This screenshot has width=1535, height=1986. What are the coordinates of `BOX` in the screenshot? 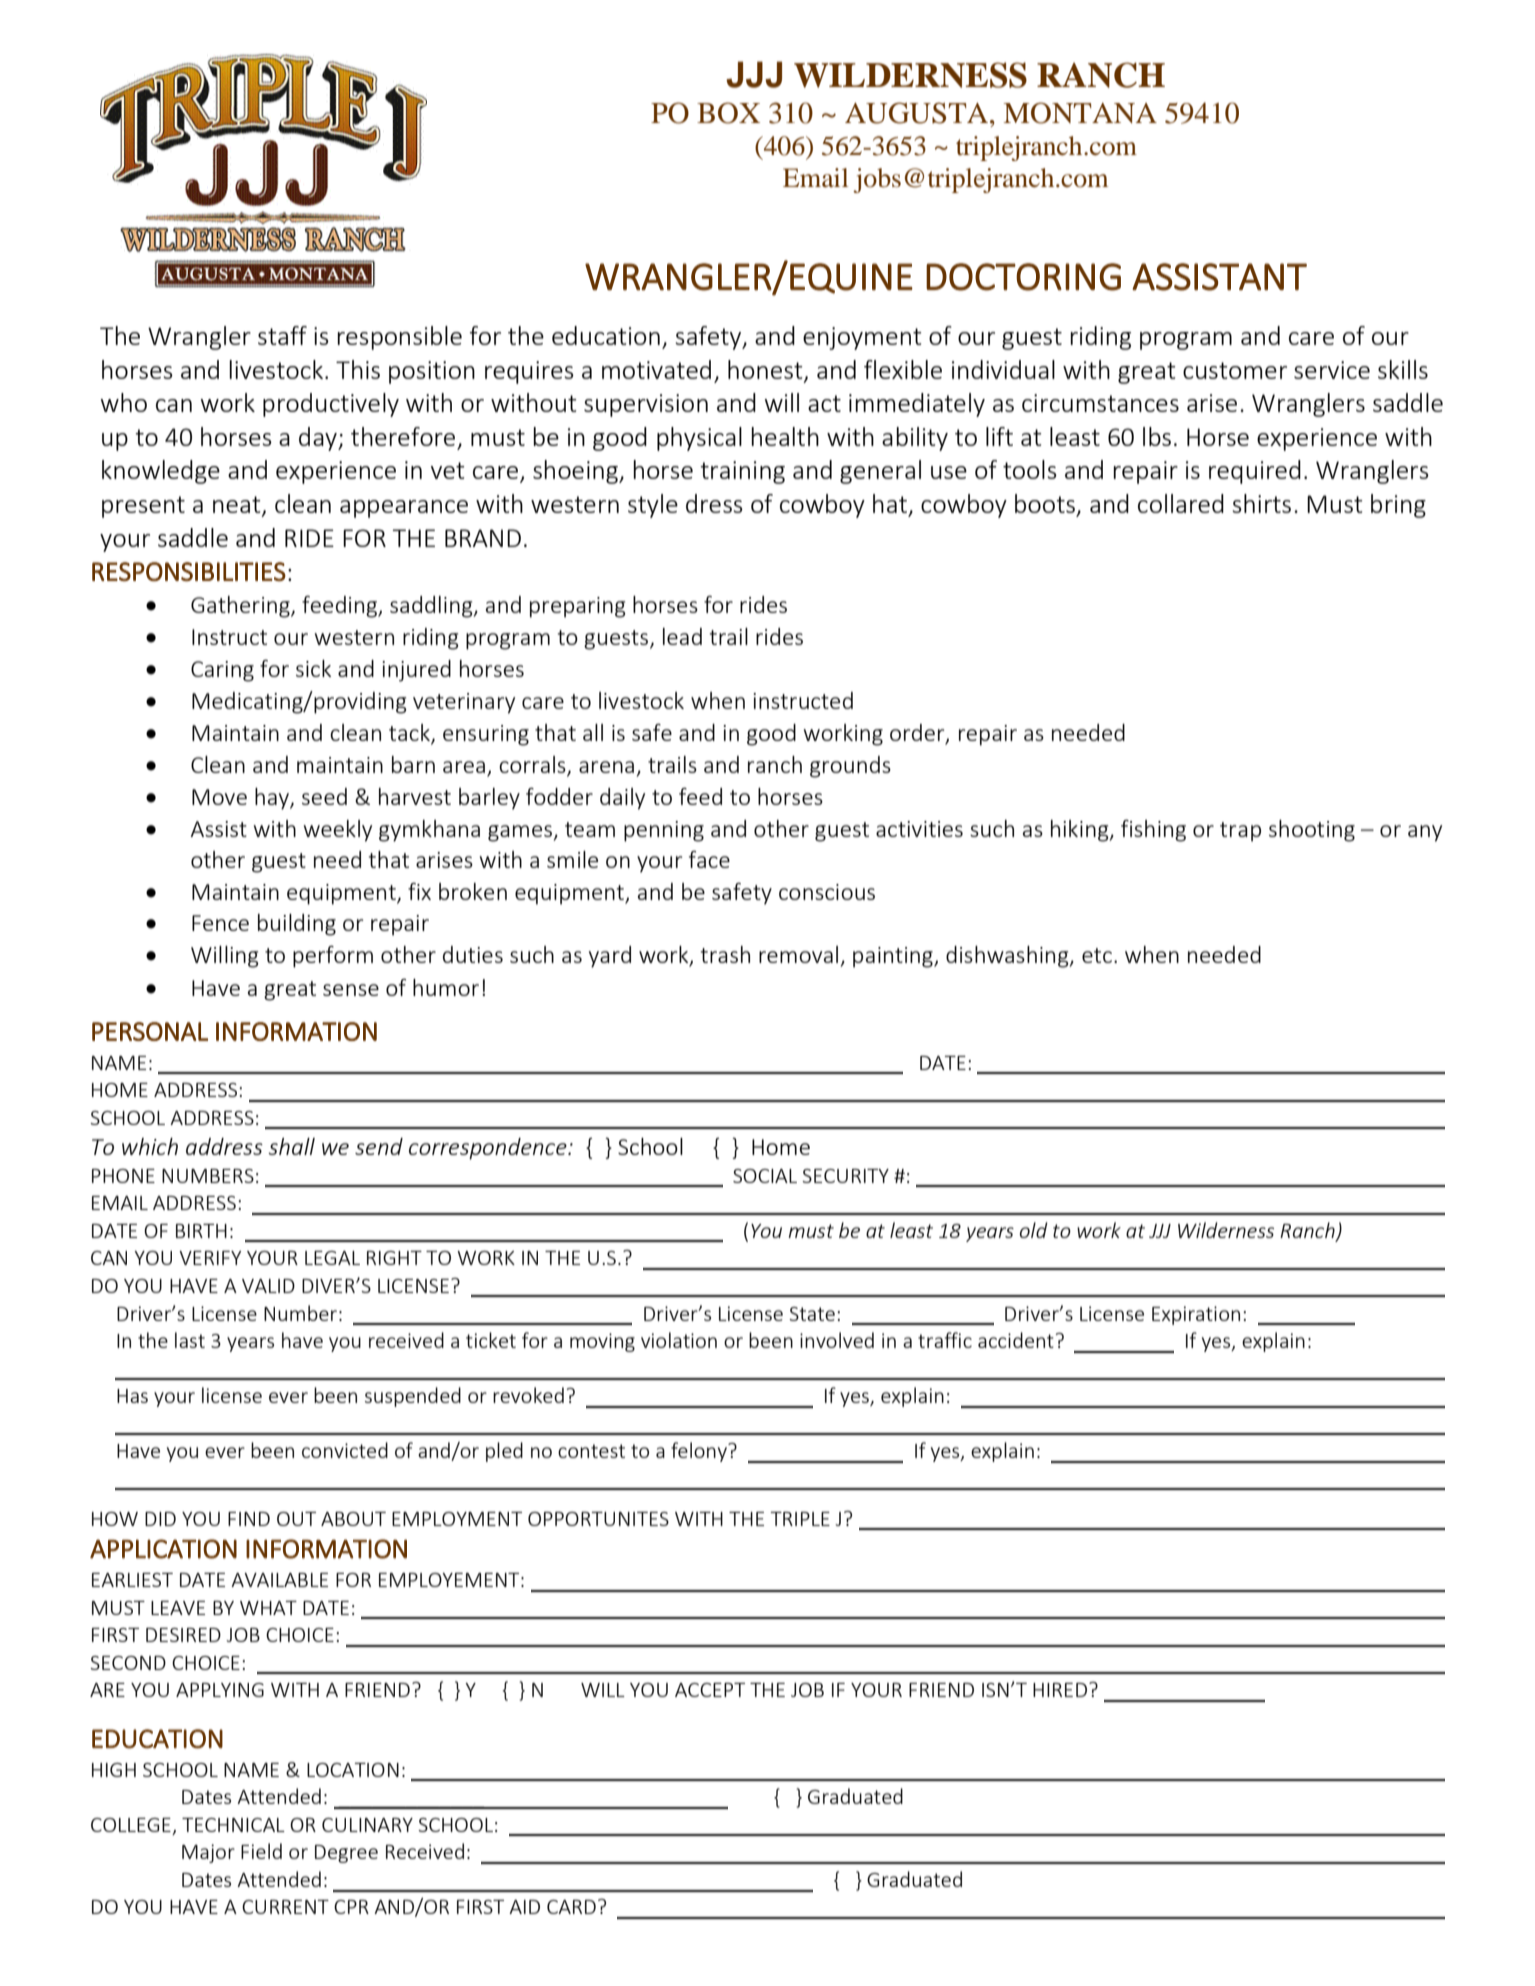 It's located at (728, 113).
